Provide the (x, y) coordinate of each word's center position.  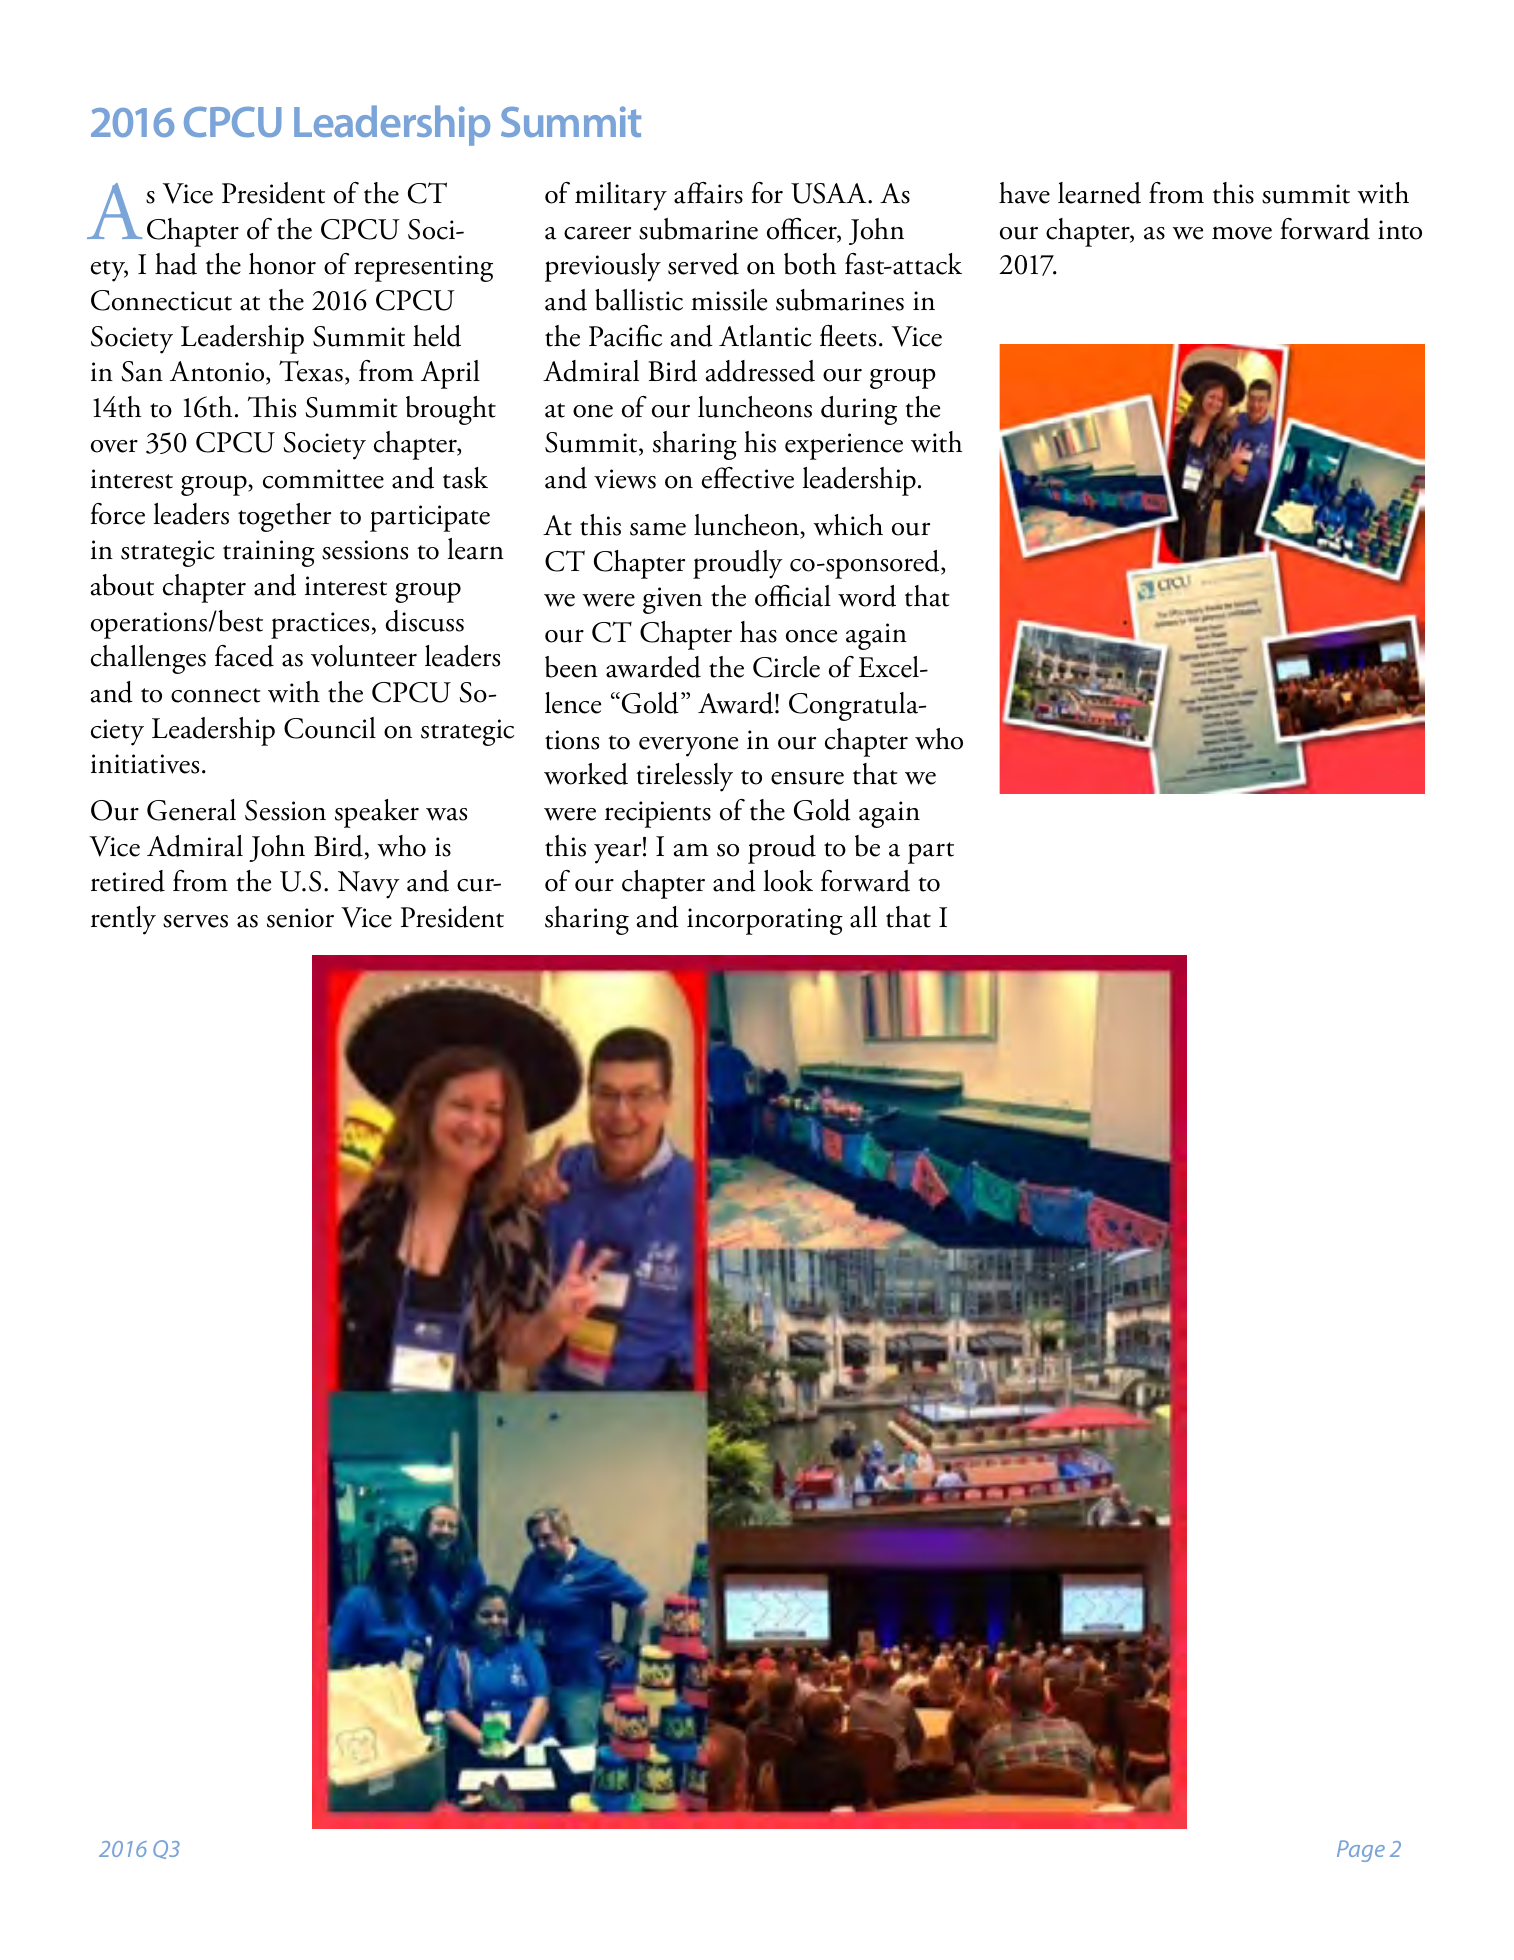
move (1242, 233)
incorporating (765, 921)
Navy (369, 885)
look (788, 881)
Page (1361, 1851)
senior (300, 918)
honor (282, 264)
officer (803, 229)
